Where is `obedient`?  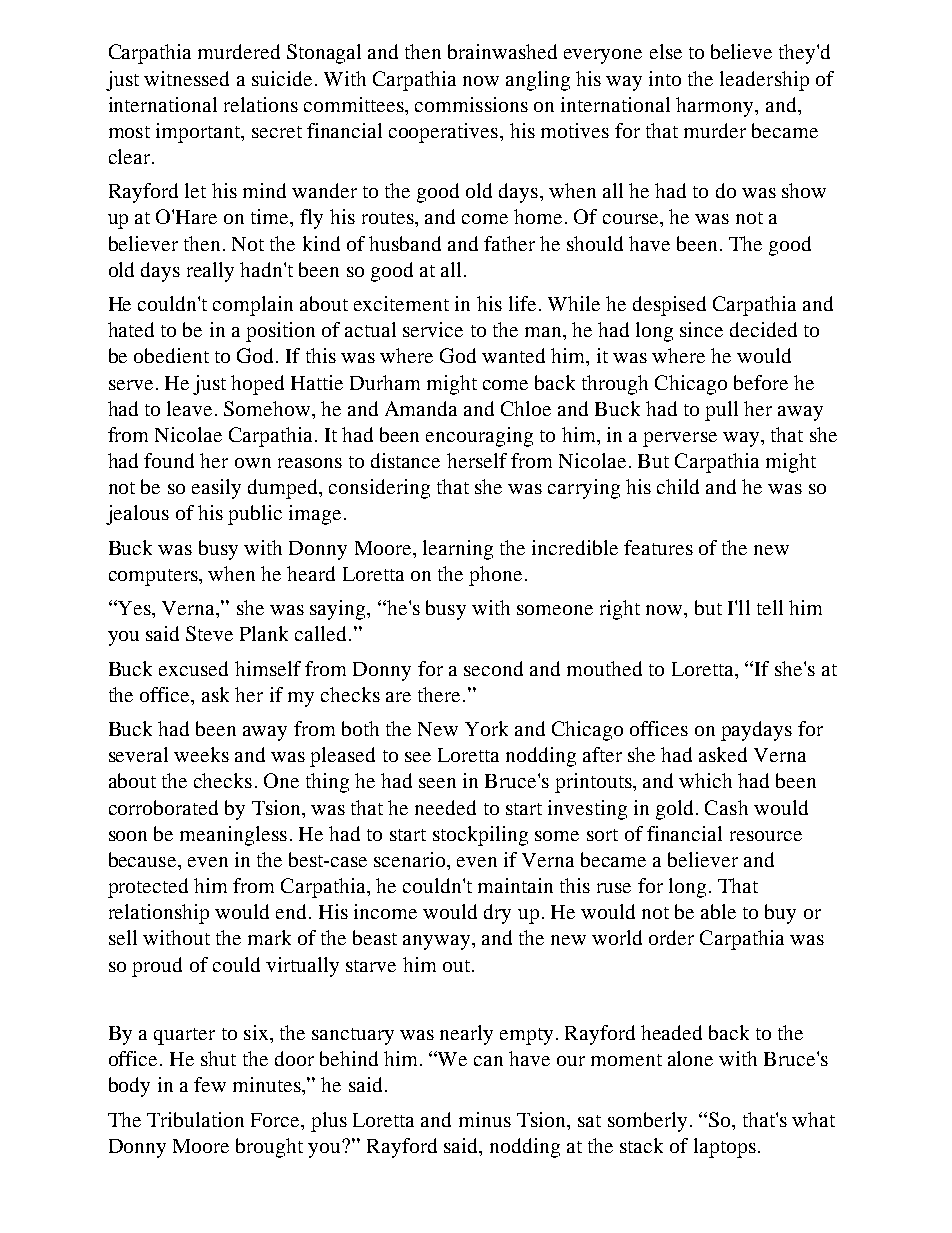
obedient is located at coordinates (171, 355).
